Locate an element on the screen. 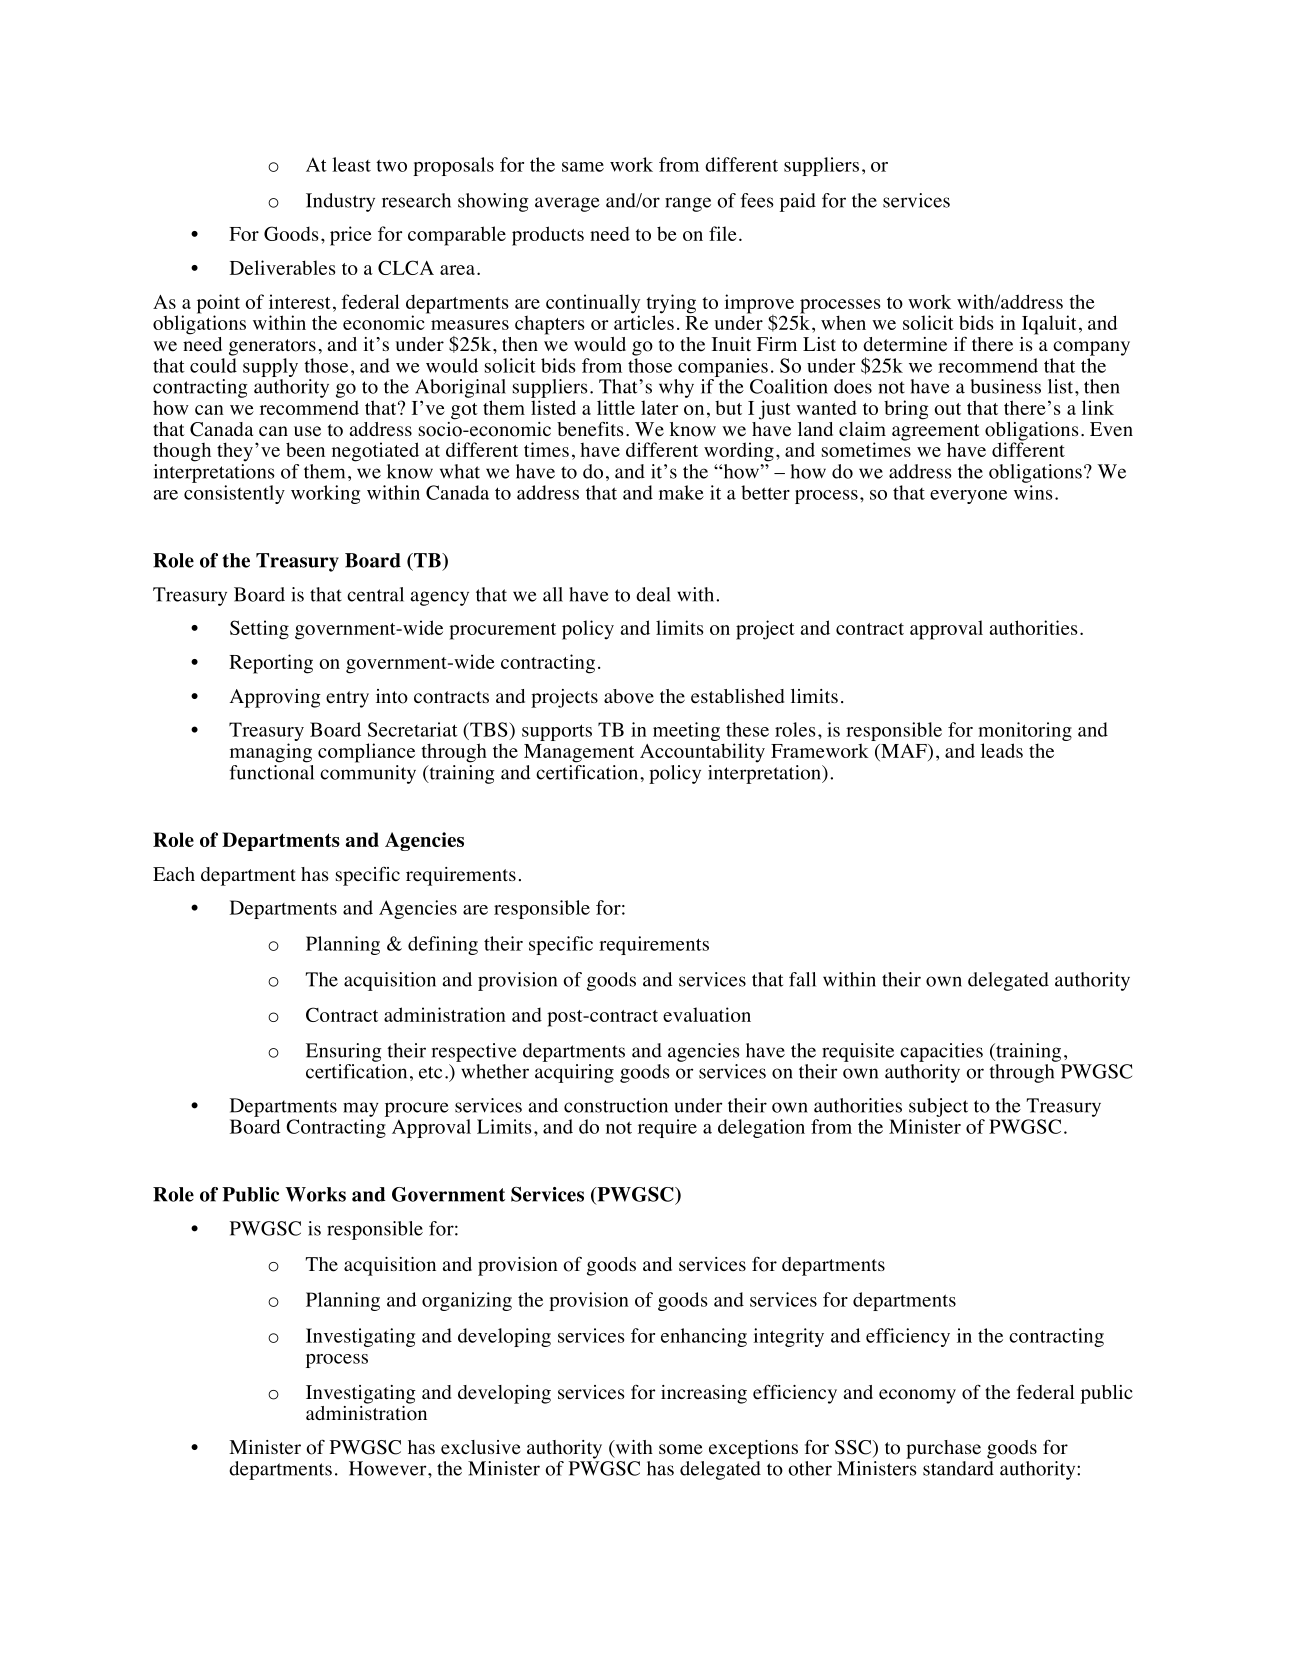 This screenshot has height=1678, width=1297. capacities is located at coordinates (941, 1052).
